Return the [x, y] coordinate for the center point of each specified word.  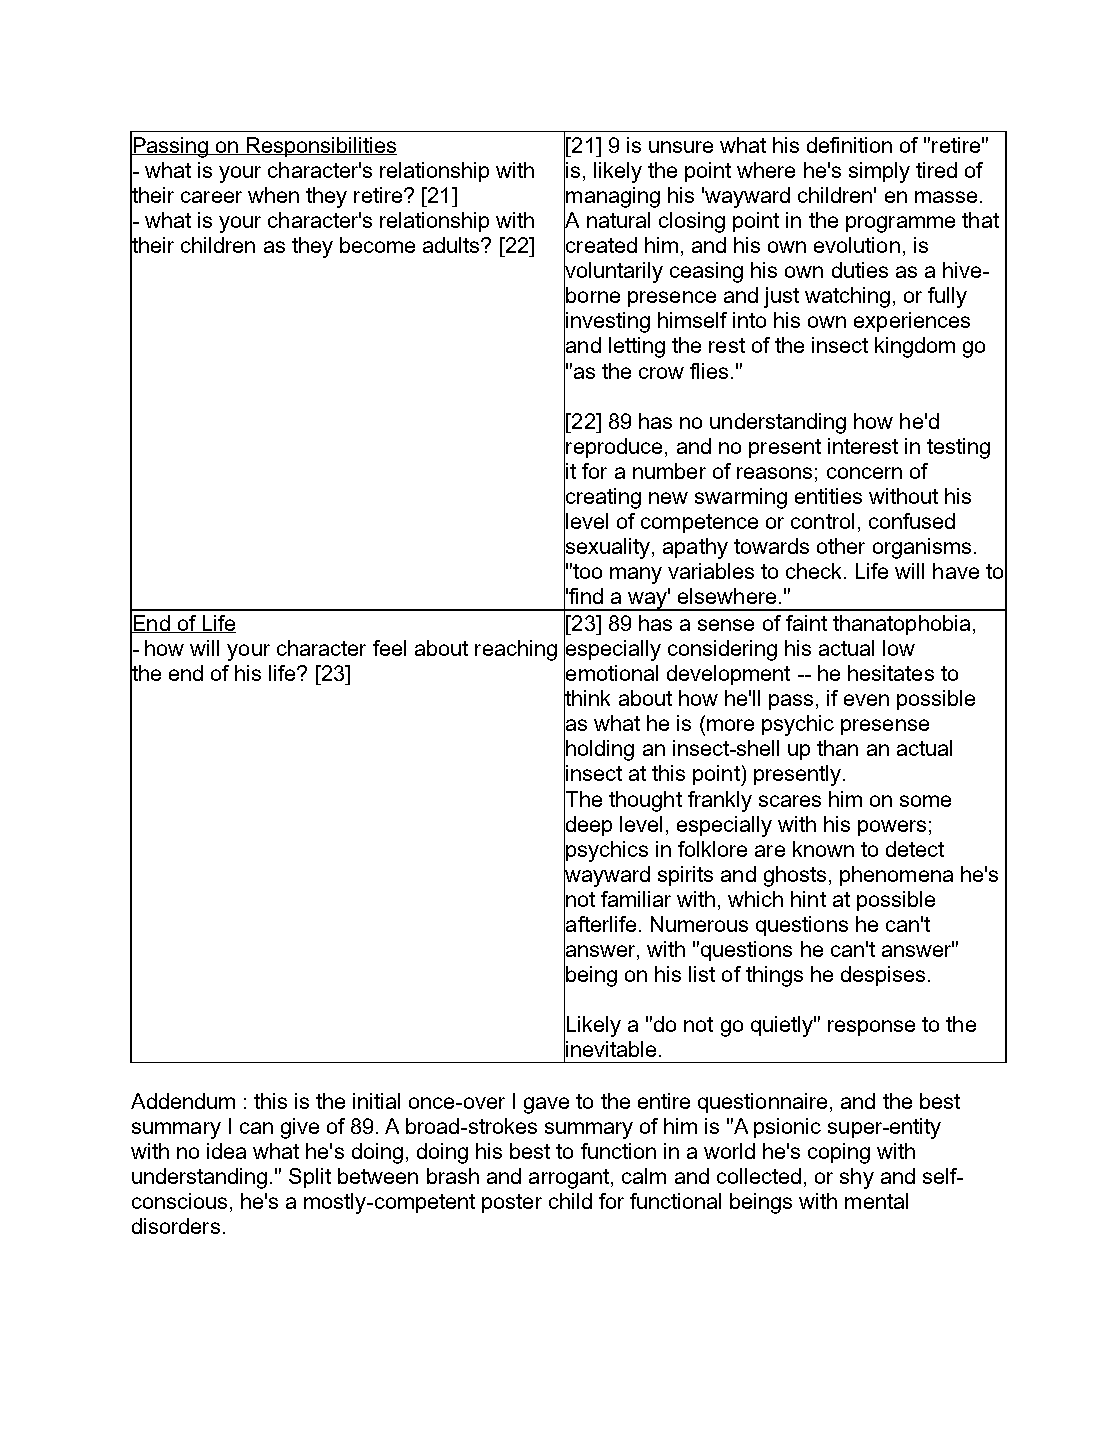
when [273, 195]
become [377, 245]
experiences [912, 322]
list [702, 974]
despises [883, 976]
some [925, 801]
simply [879, 172]
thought [645, 801]
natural [618, 220]
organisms [922, 548]
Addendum [183, 1101]
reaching [516, 650]
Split [310, 1178]
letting [637, 347]
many [636, 575]
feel [389, 648]
